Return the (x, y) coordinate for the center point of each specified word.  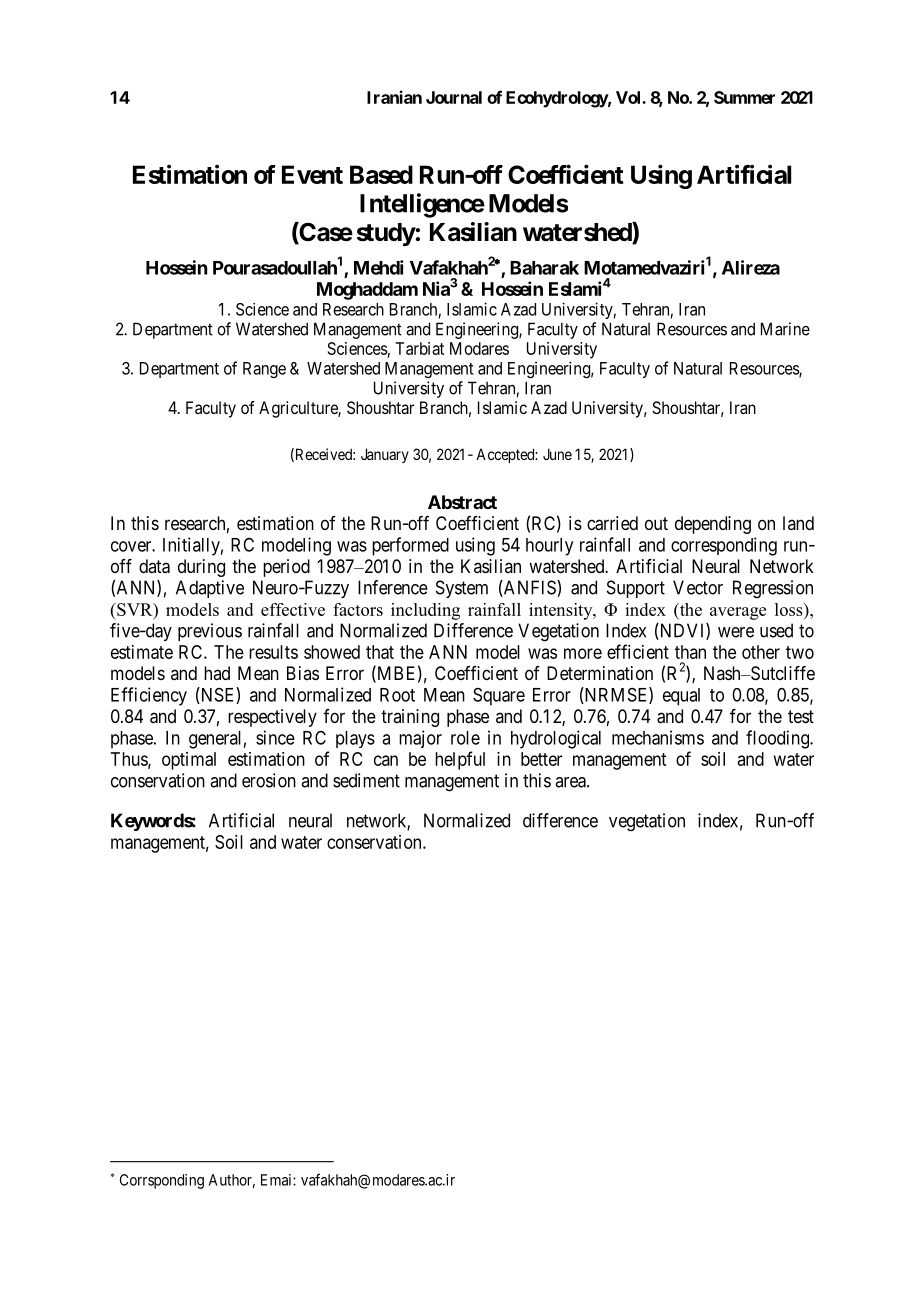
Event (312, 174)
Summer (744, 97)
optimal (189, 761)
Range (264, 370)
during (201, 568)
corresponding (724, 546)
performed (410, 546)
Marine (785, 329)
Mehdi (378, 267)
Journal (454, 97)
